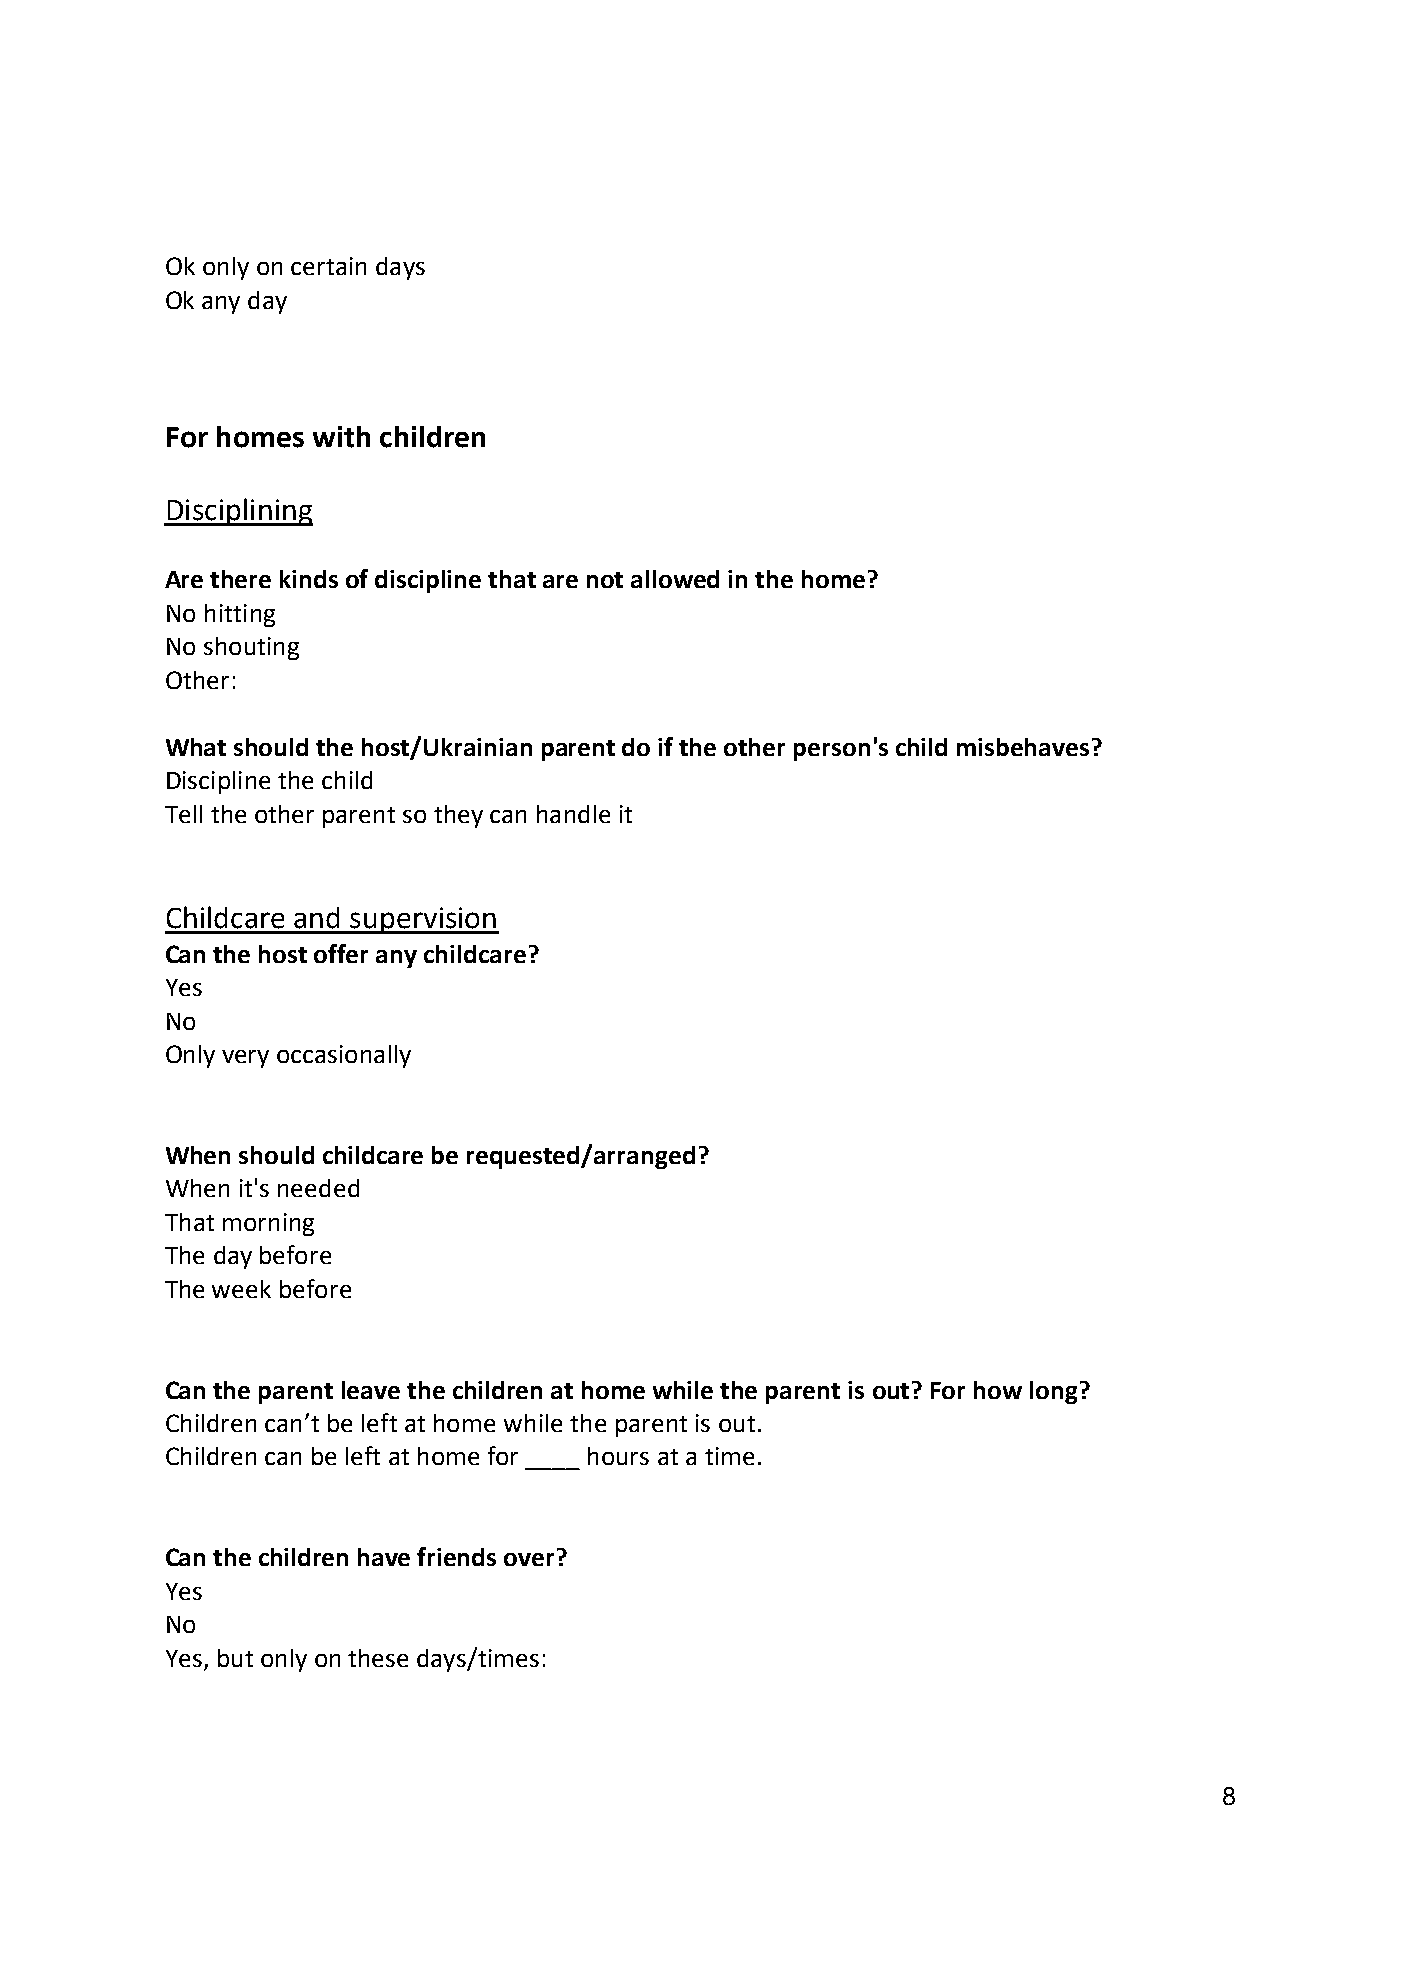 This document has height=1982, width=1401. Describe the element at coordinates (998, 1390) in the document. I see `how` at that location.
